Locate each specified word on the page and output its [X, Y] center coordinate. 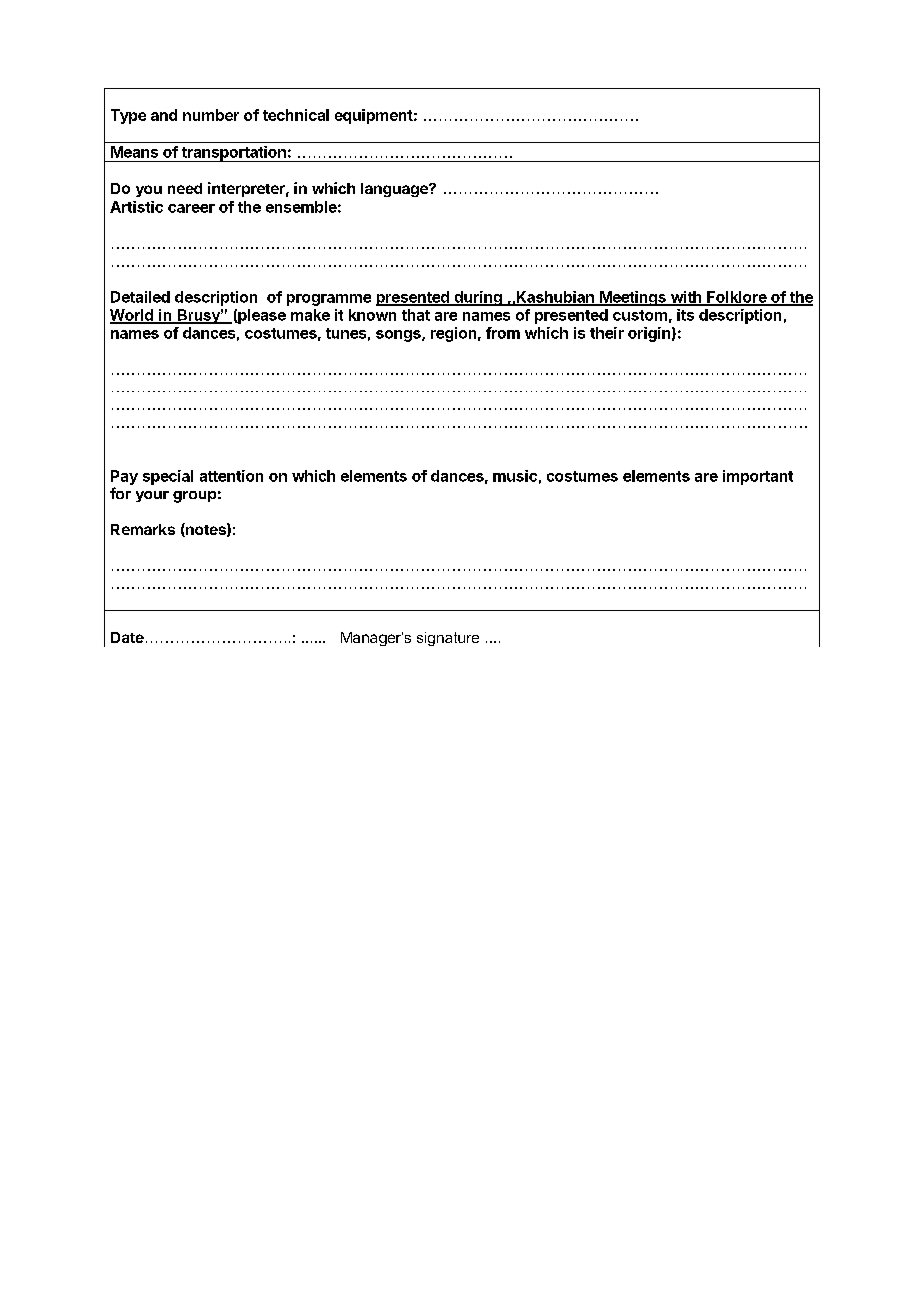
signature [448, 639]
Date [127, 637]
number [211, 115]
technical [296, 115]
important [758, 477]
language [395, 190]
